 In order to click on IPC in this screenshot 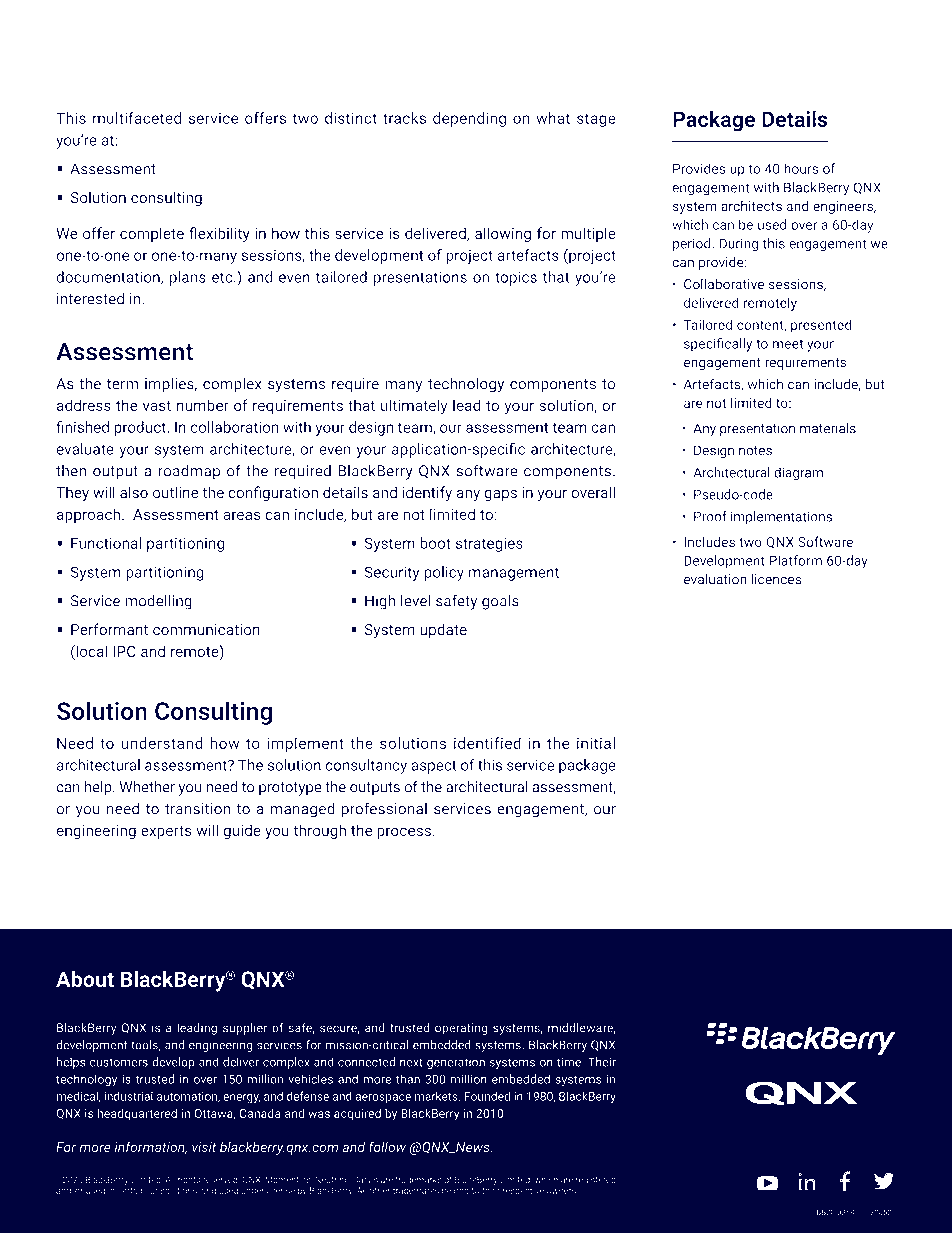, I will do `click(124, 651)`.
